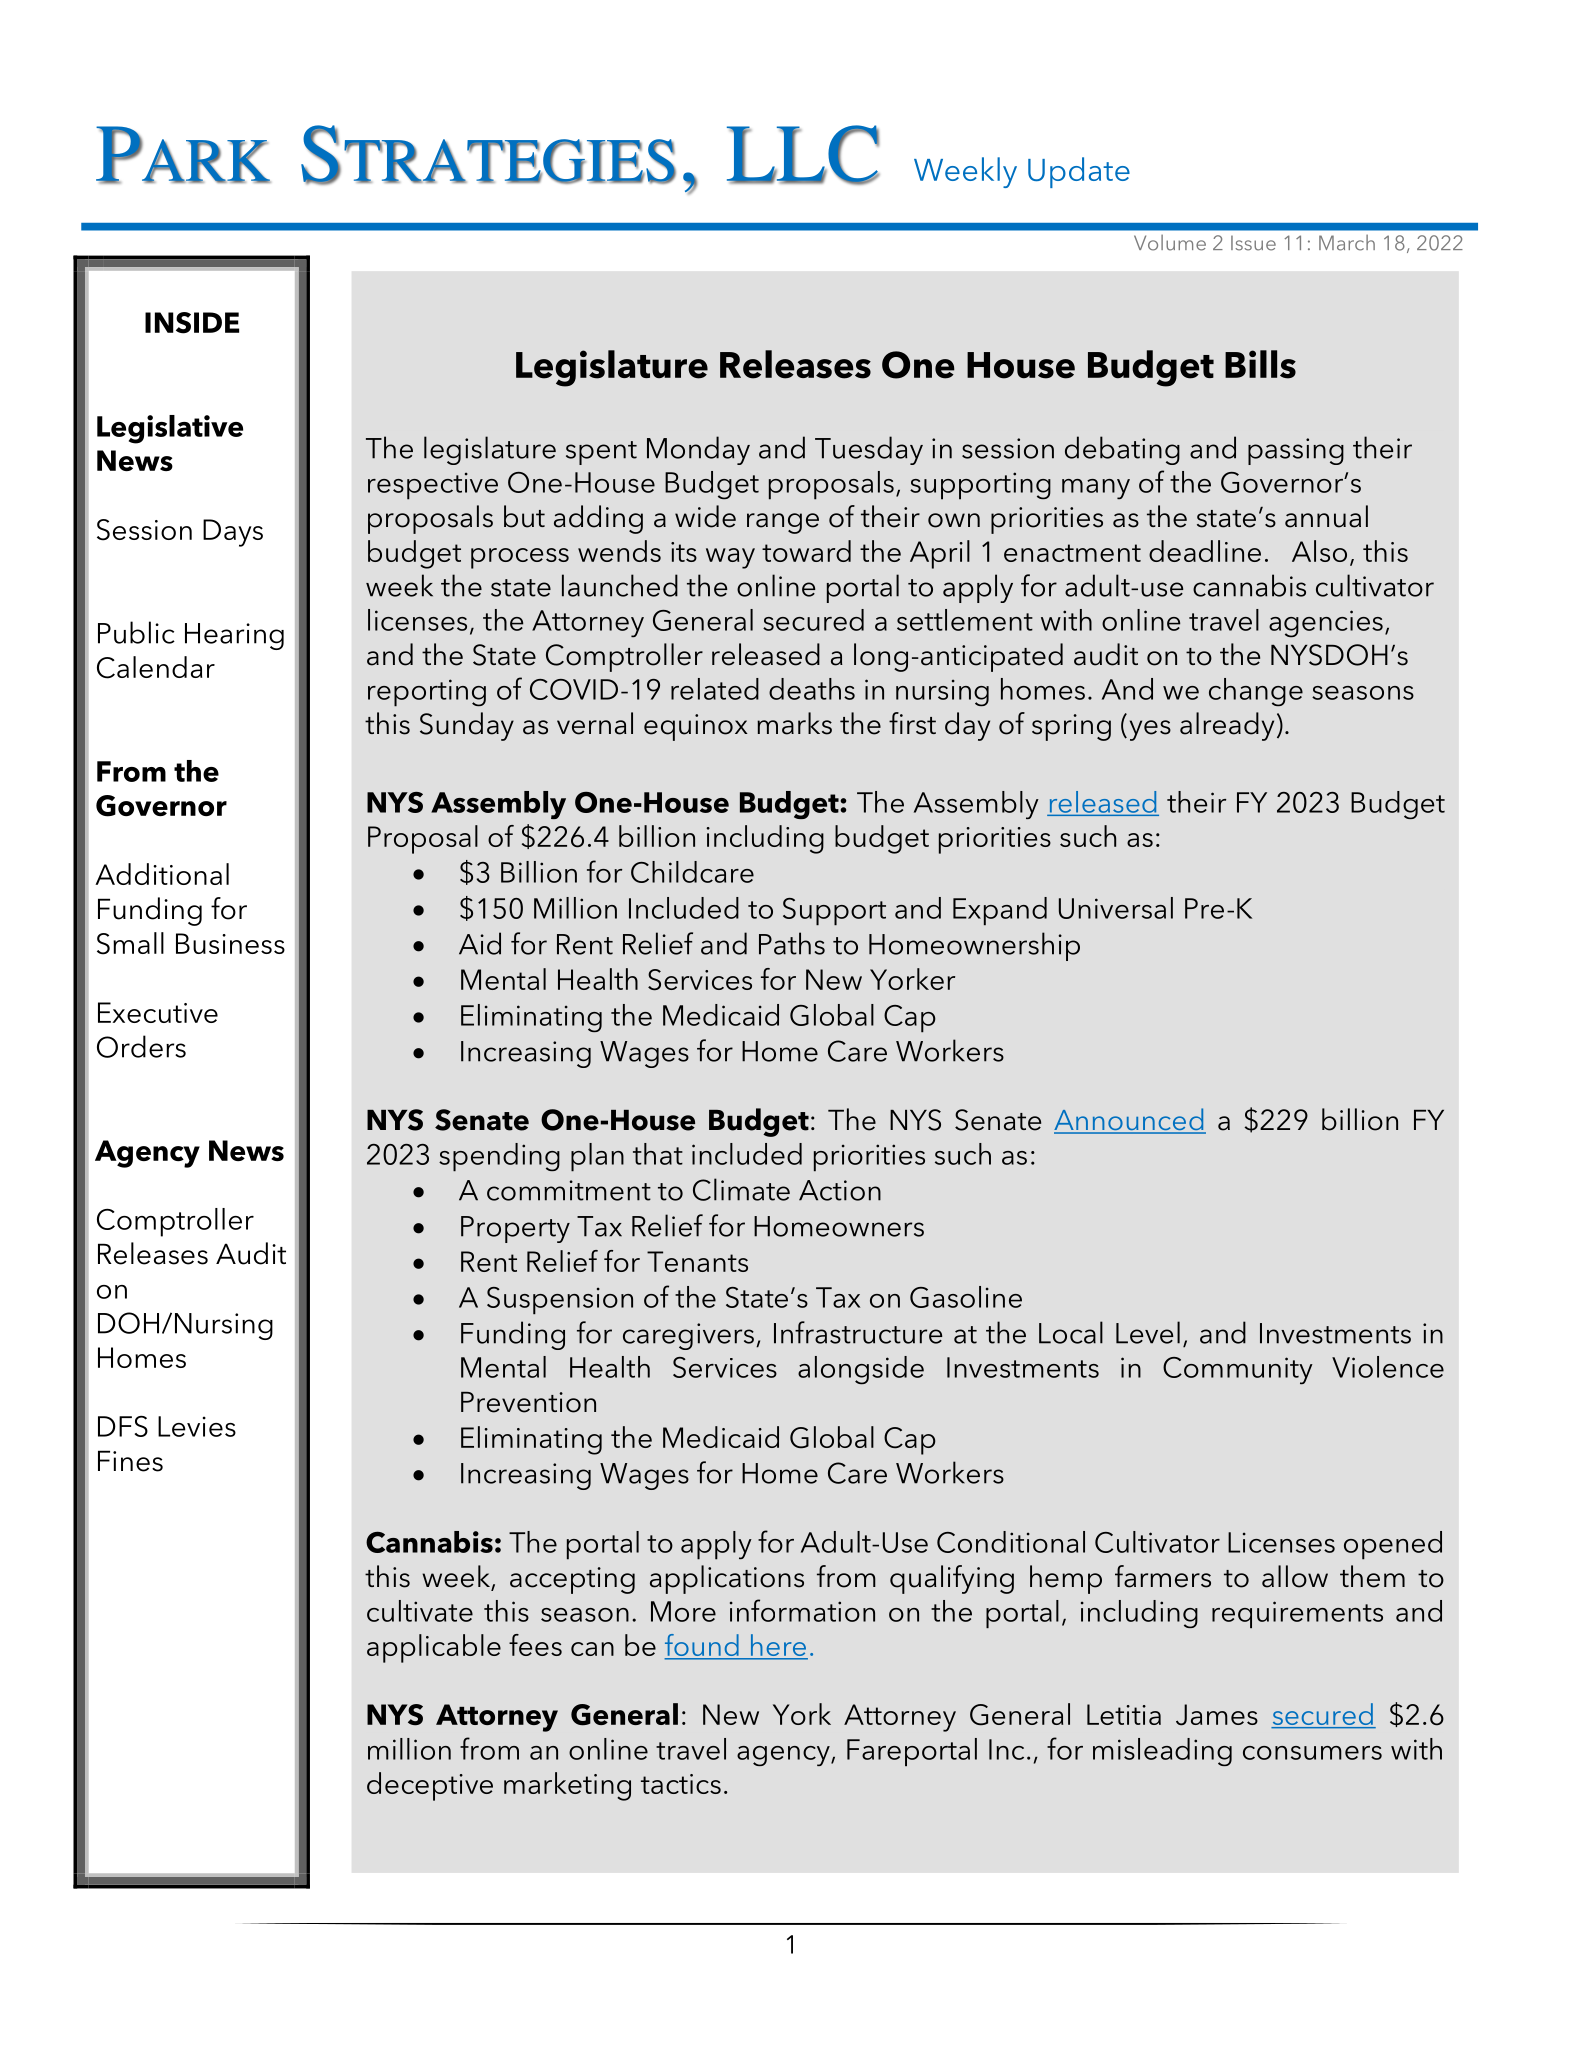  What do you see at coordinates (192, 323) in the screenshot?
I see `INSIDE` at bounding box center [192, 323].
